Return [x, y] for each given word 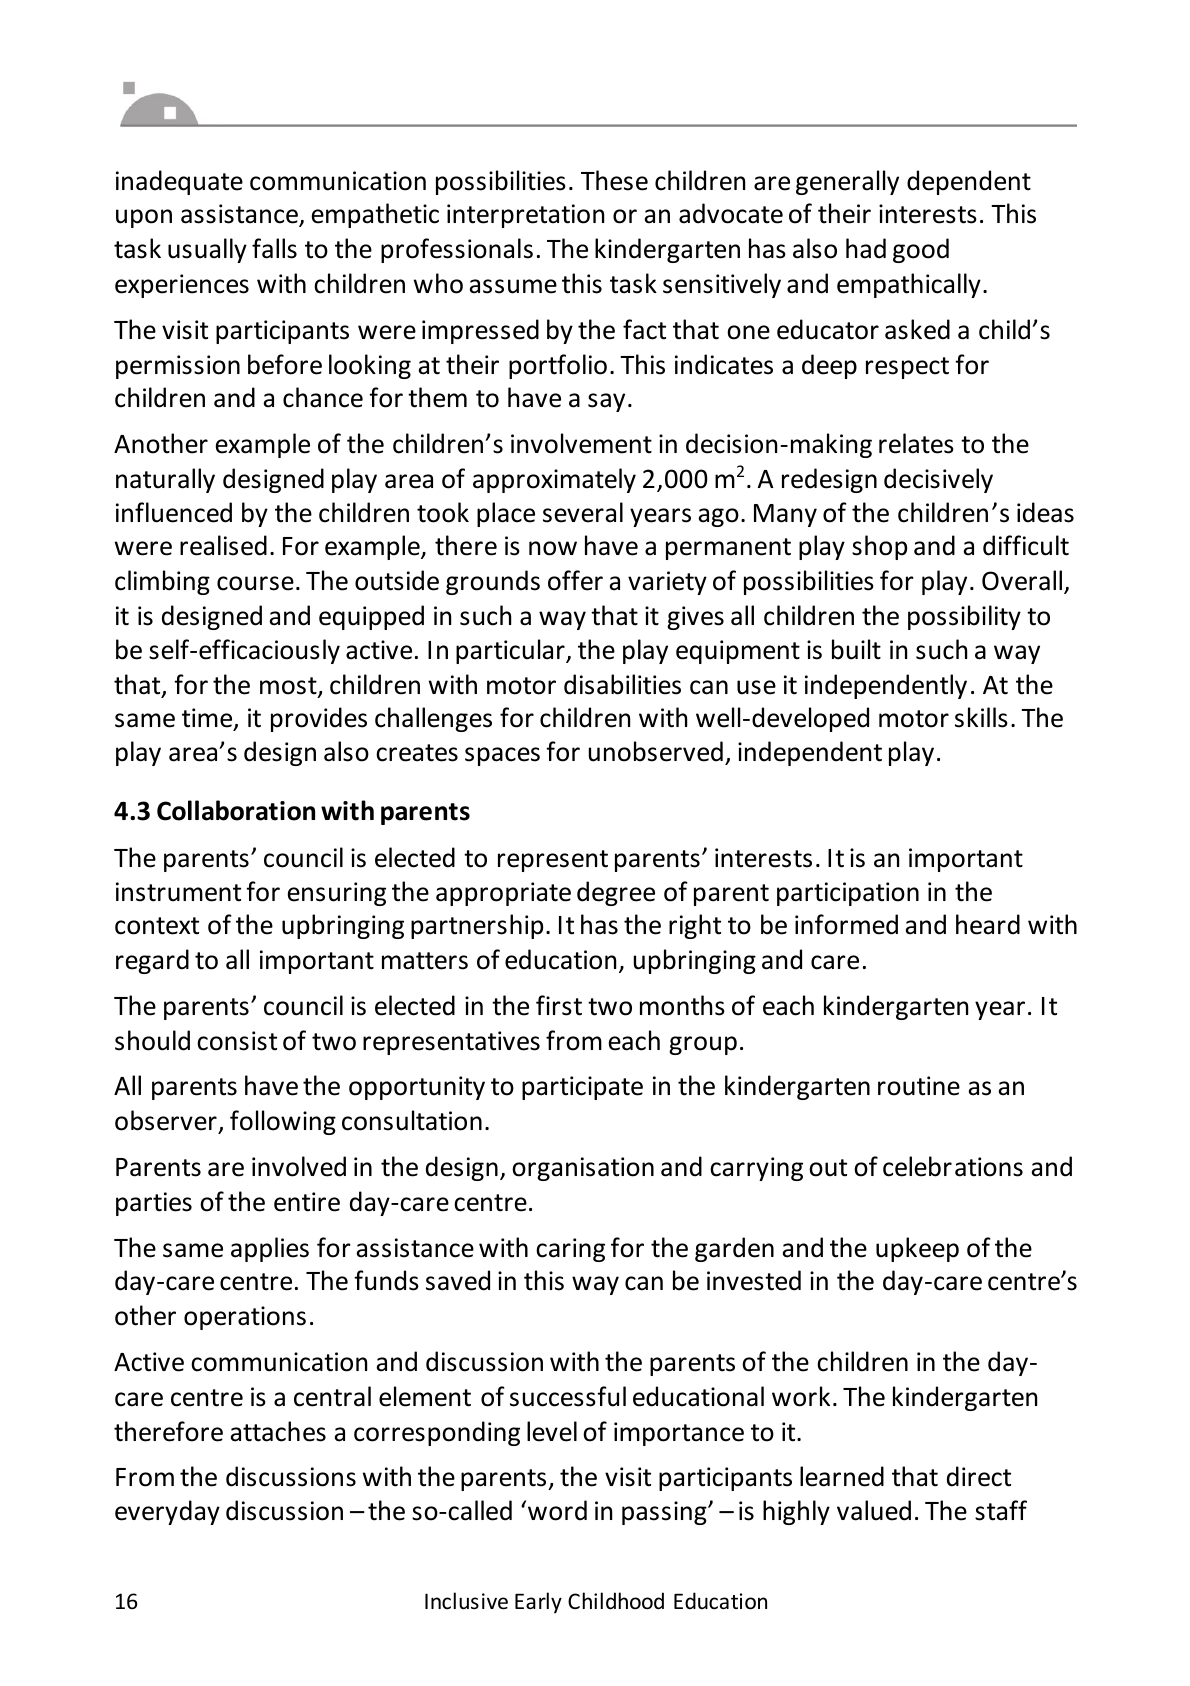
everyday [167, 1512]
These [614, 180]
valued [874, 1510]
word [557, 1510]
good [921, 250]
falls [274, 248]
